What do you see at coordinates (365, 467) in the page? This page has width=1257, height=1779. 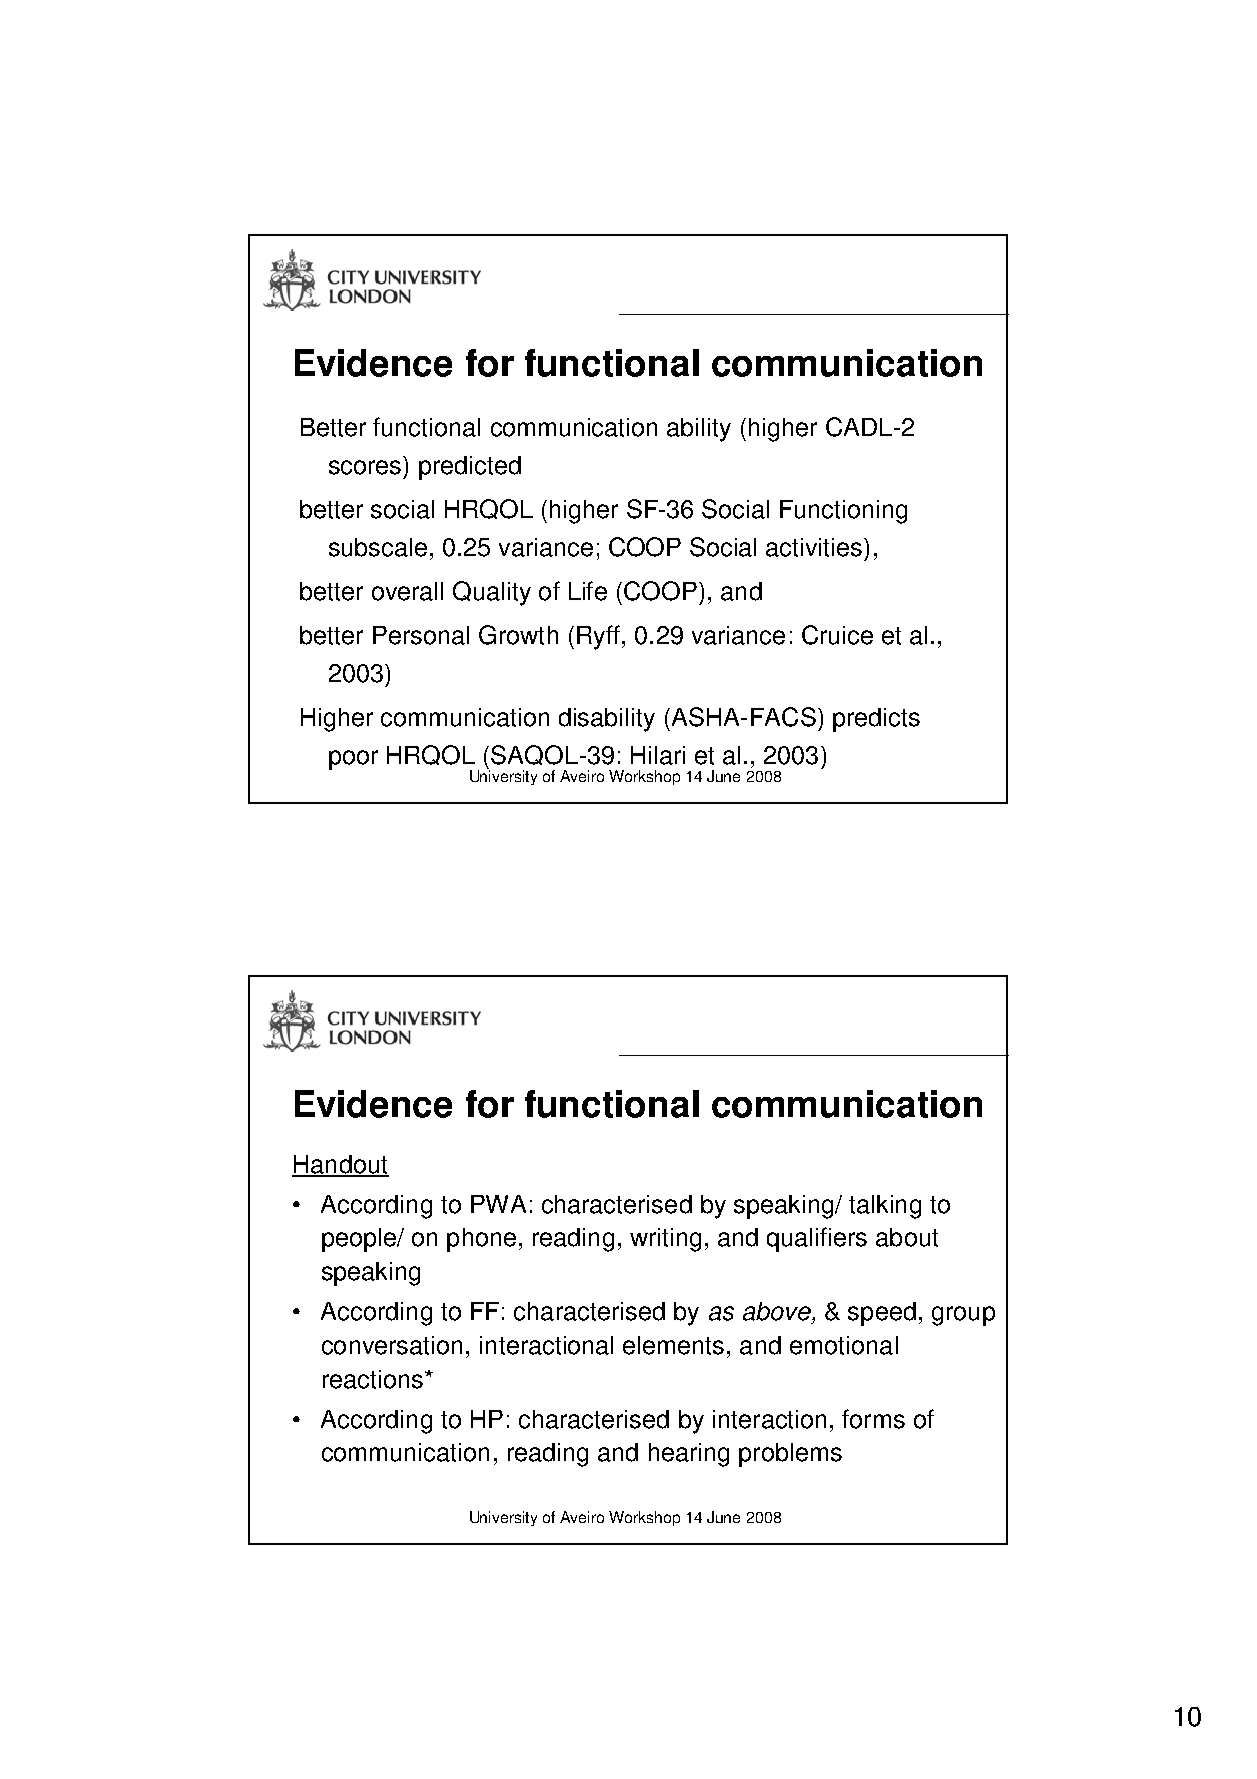 I see `scores` at bounding box center [365, 467].
